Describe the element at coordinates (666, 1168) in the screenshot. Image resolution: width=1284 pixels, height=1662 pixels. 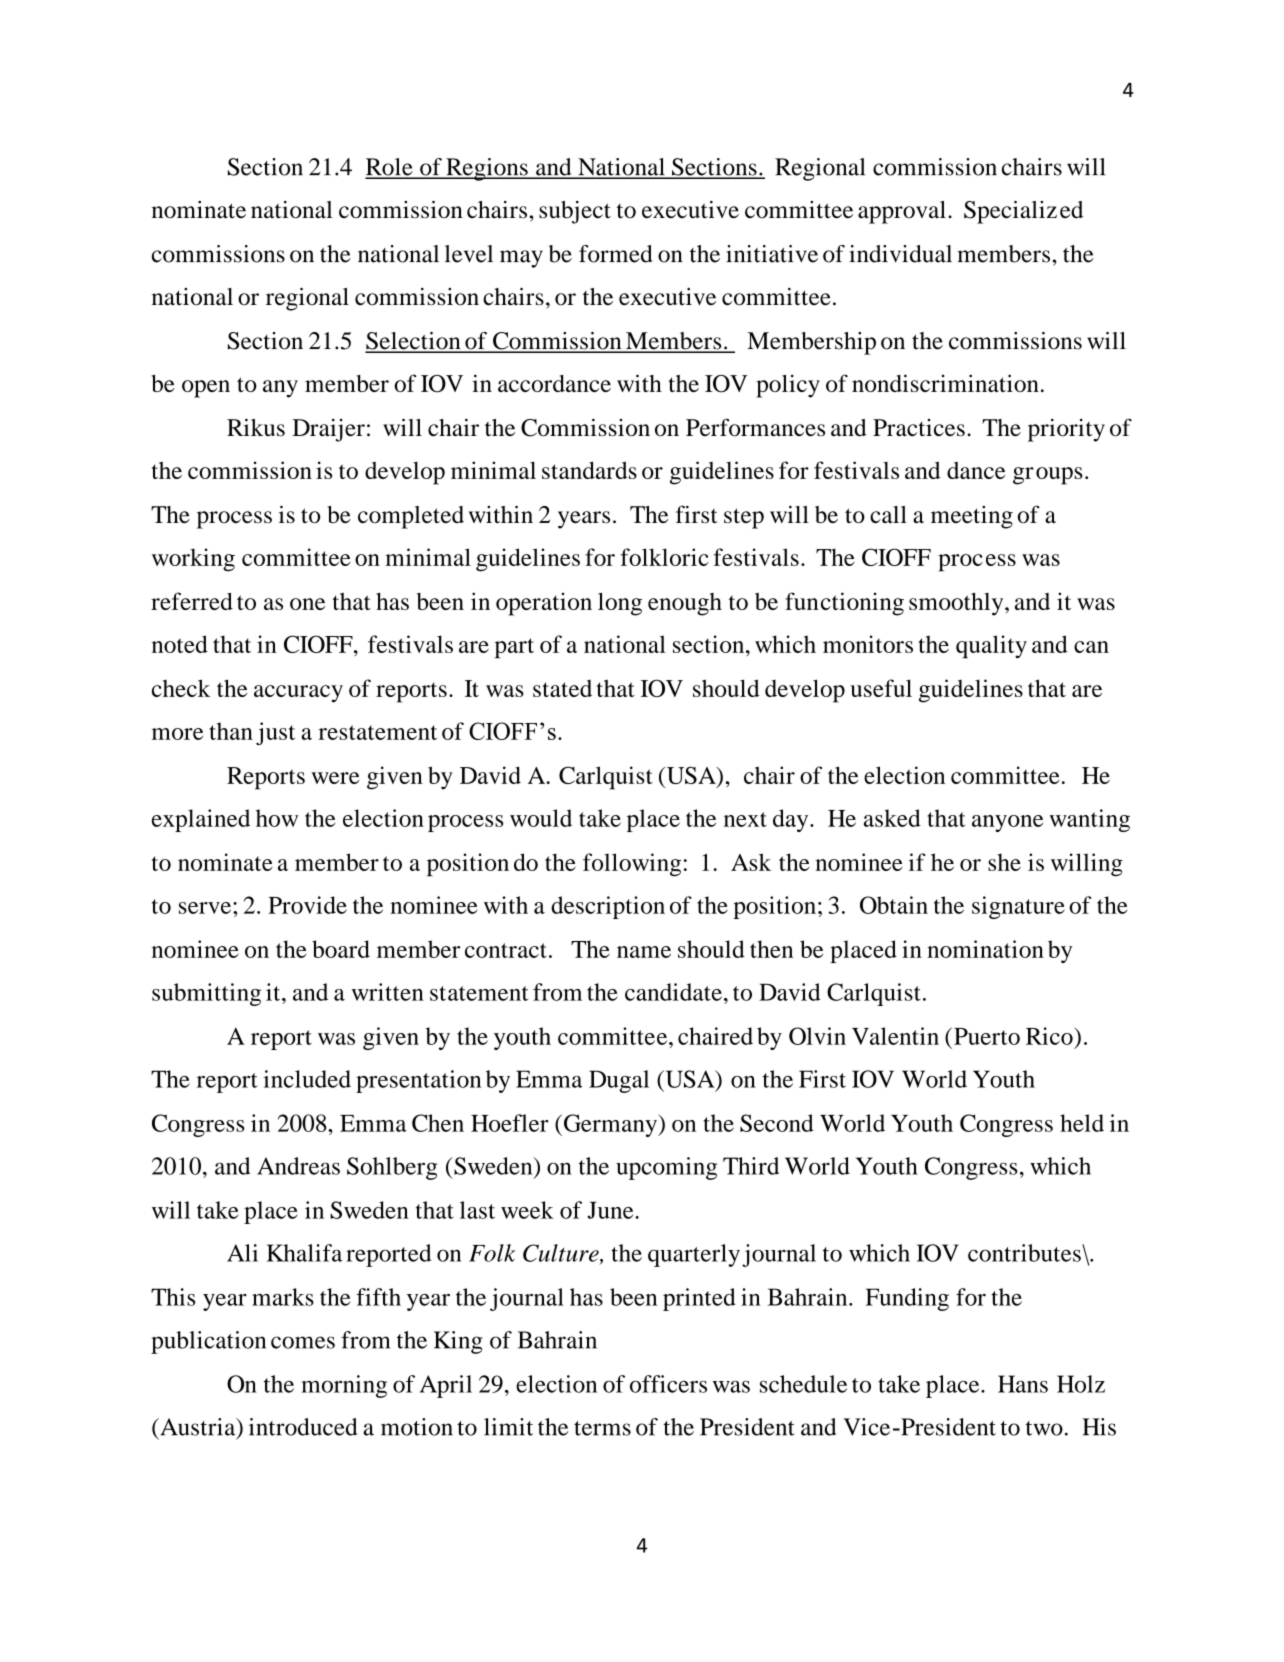
I see `upcoming` at that location.
